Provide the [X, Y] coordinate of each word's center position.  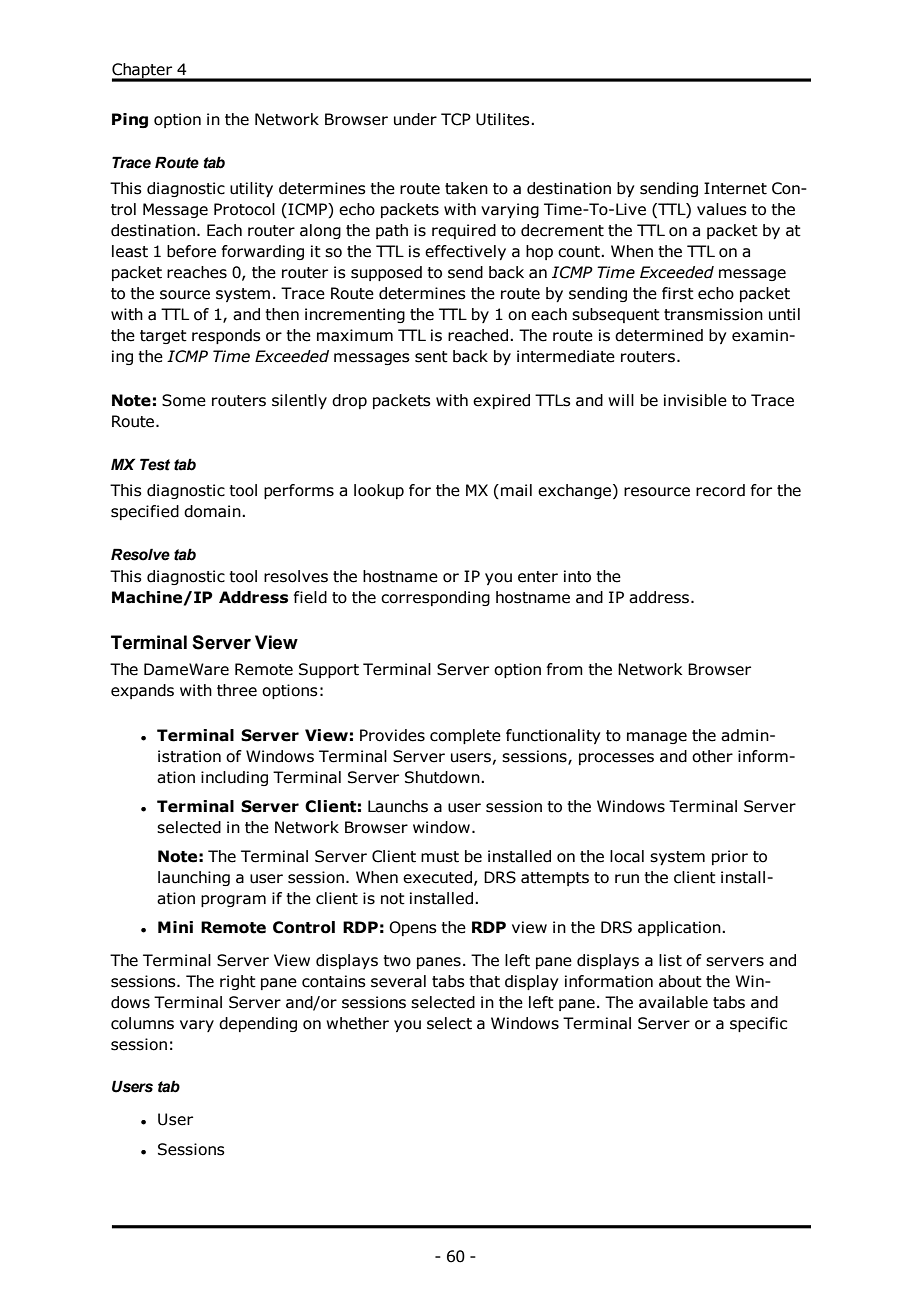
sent [431, 357]
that [484, 981]
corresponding [435, 598]
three [237, 690]
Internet [735, 188]
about [680, 981]
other [712, 756]
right [238, 982]
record [720, 490]
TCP [456, 119]
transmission [713, 314]
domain [213, 511]
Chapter [143, 72]
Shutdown [443, 777]
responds [226, 336]
